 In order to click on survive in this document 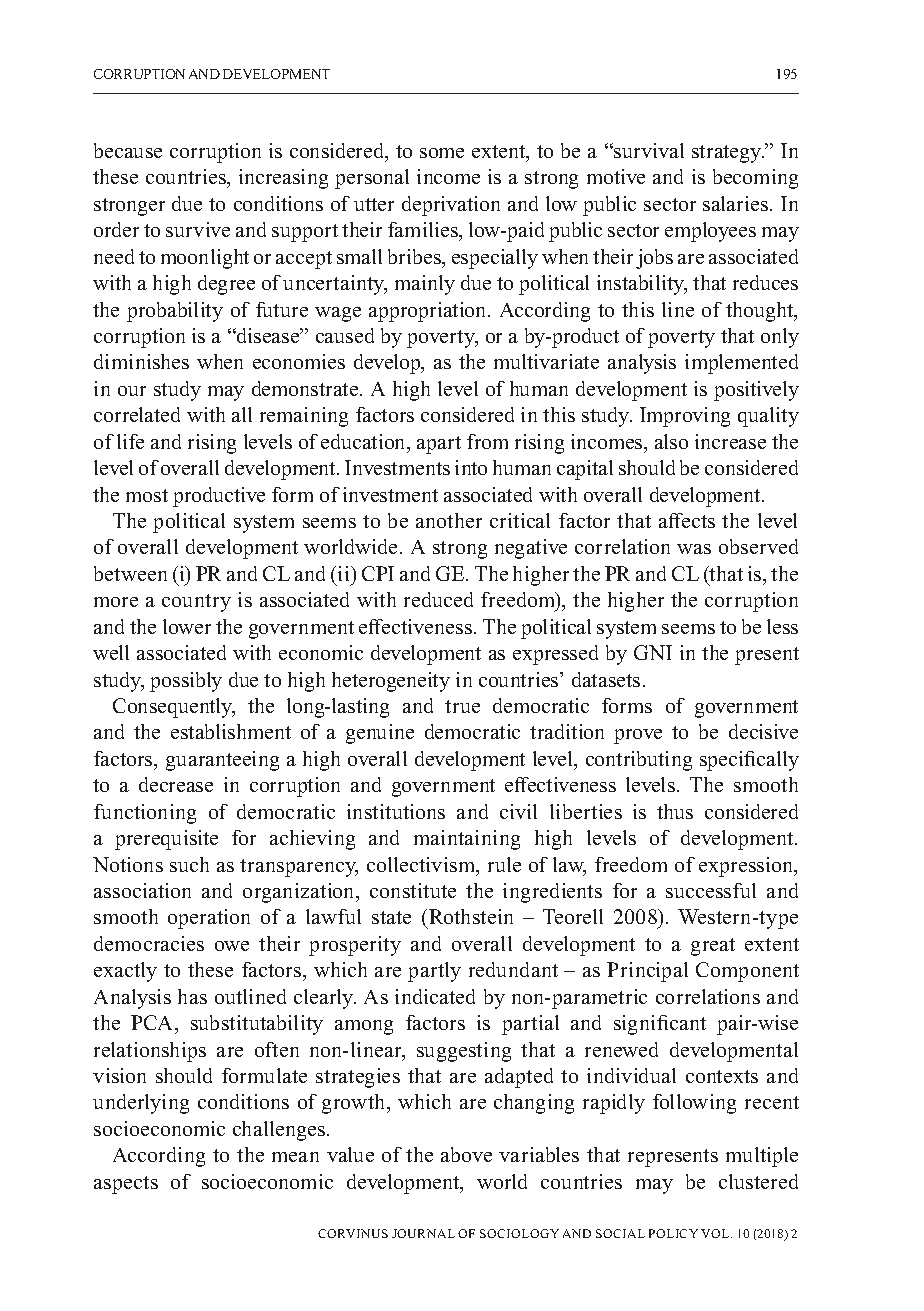, I will do `click(198, 229)`.
